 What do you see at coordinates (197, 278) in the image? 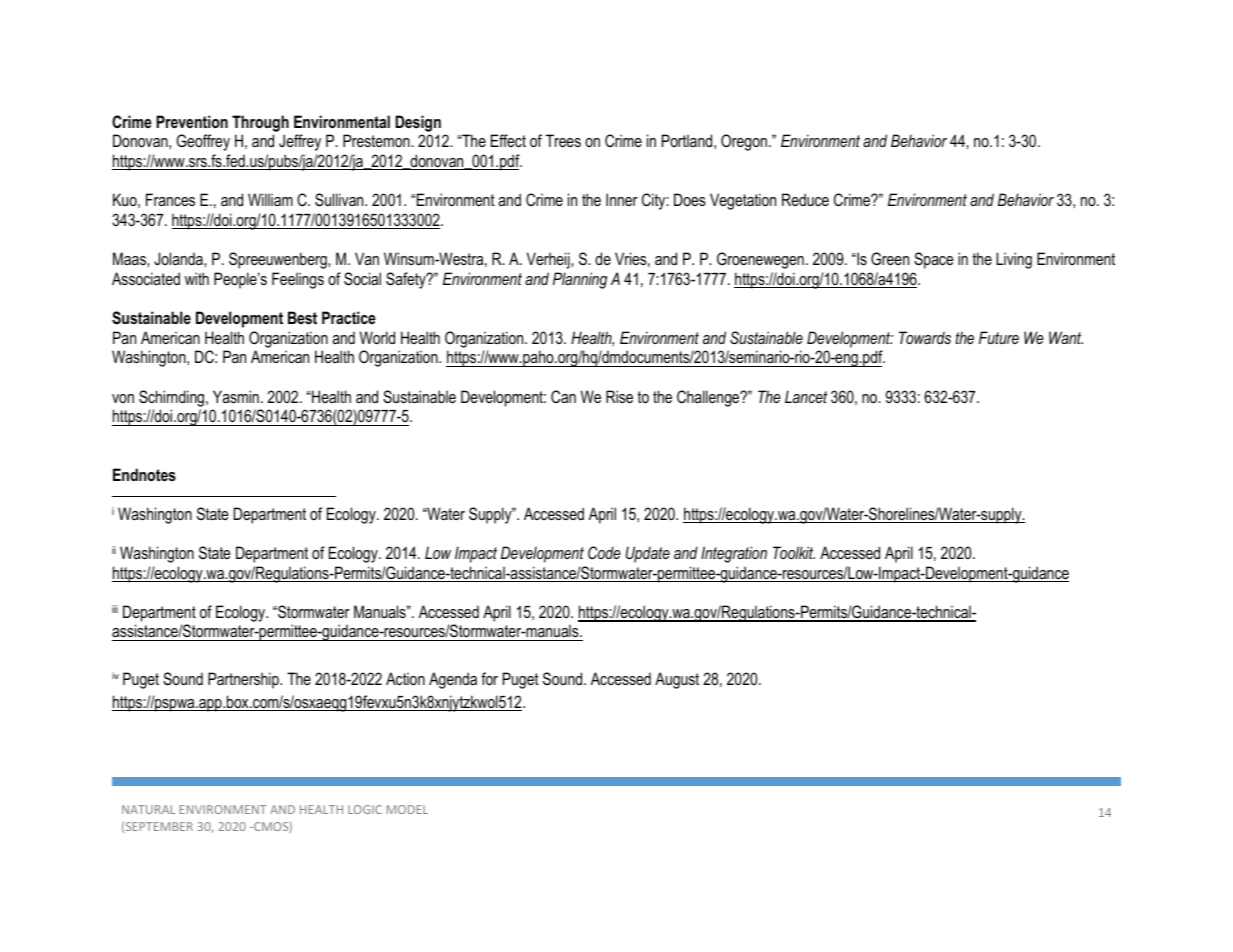
I see `with` at bounding box center [197, 278].
